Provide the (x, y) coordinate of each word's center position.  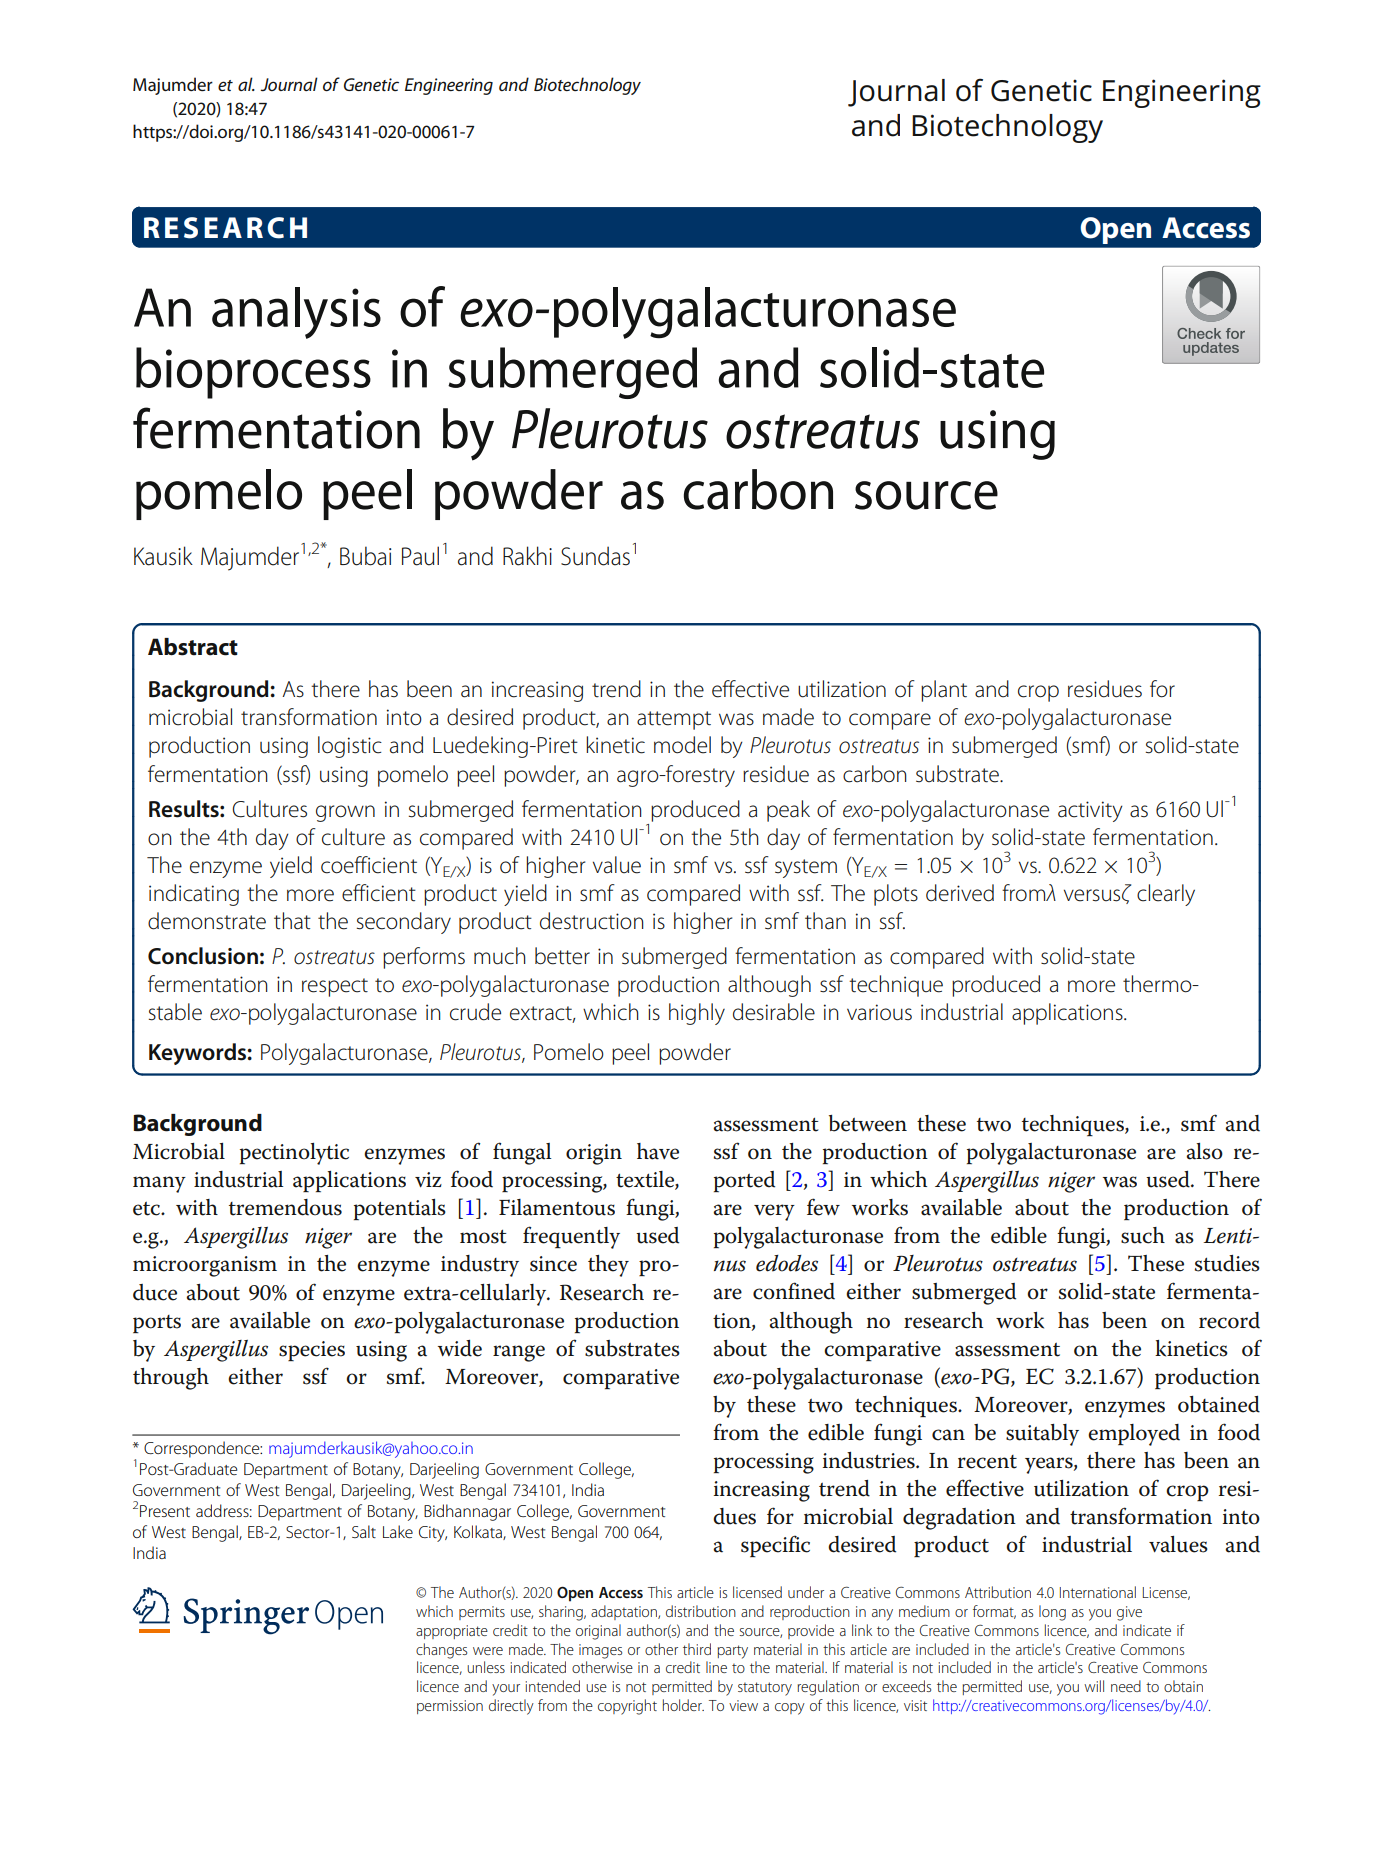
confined (794, 1291)
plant (944, 691)
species (312, 1351)
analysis (296, 313)
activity (1090, 811)
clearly (1166, 895)
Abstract (193, 647)
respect (335, 987)
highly (697, 1014)
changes (441, 1651)
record (1229, 1320)
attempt (674, 720)
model (682, 745)
